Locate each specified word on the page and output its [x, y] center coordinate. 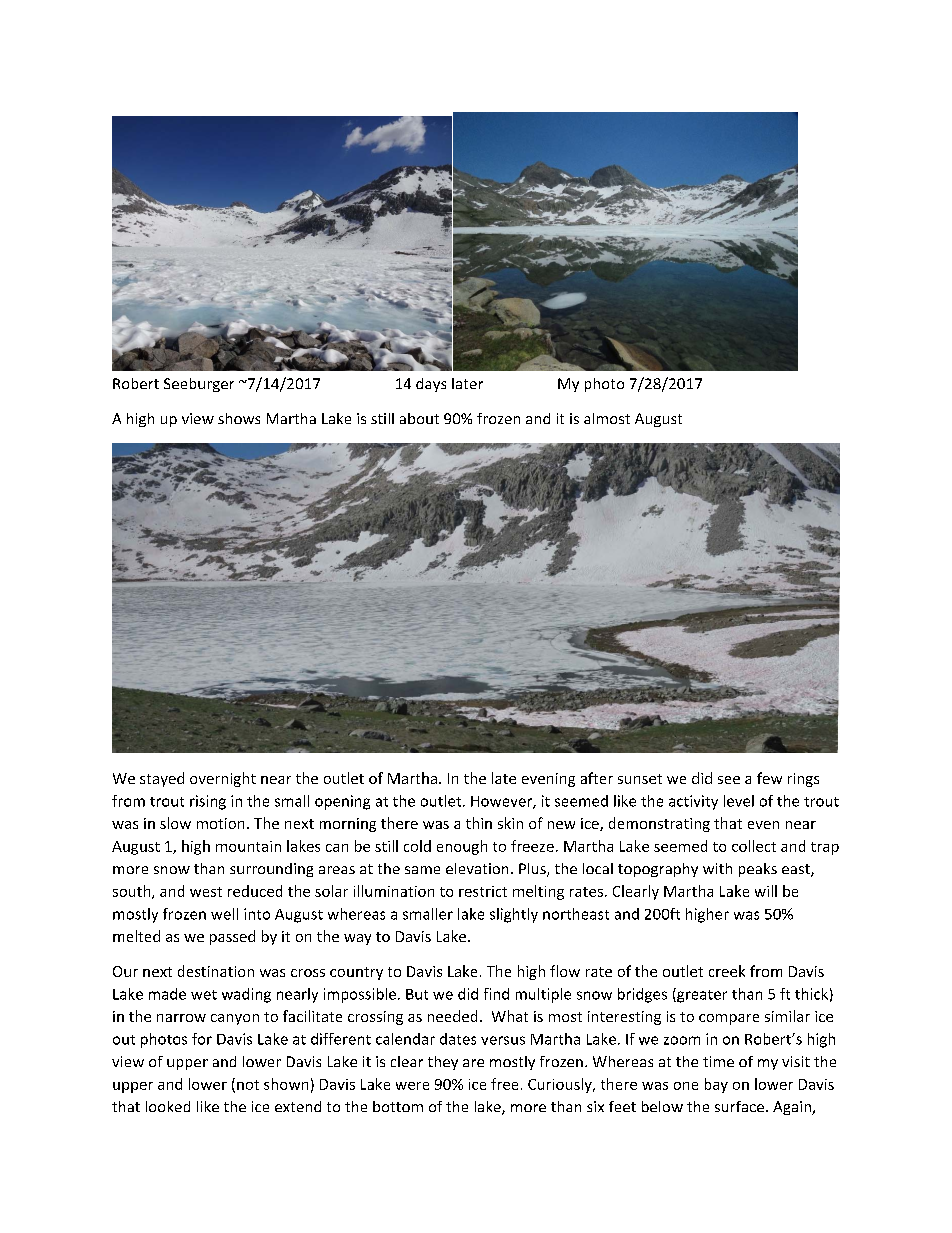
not [248, 1085]
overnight [223, 779]
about [419, 418]
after [597, 778]
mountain [248, 846]
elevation [477, 868]
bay [716, 1085]
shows [239, 418]
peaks [758, 870]
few [769, 778]
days [431, 385]
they [443, 1063]
